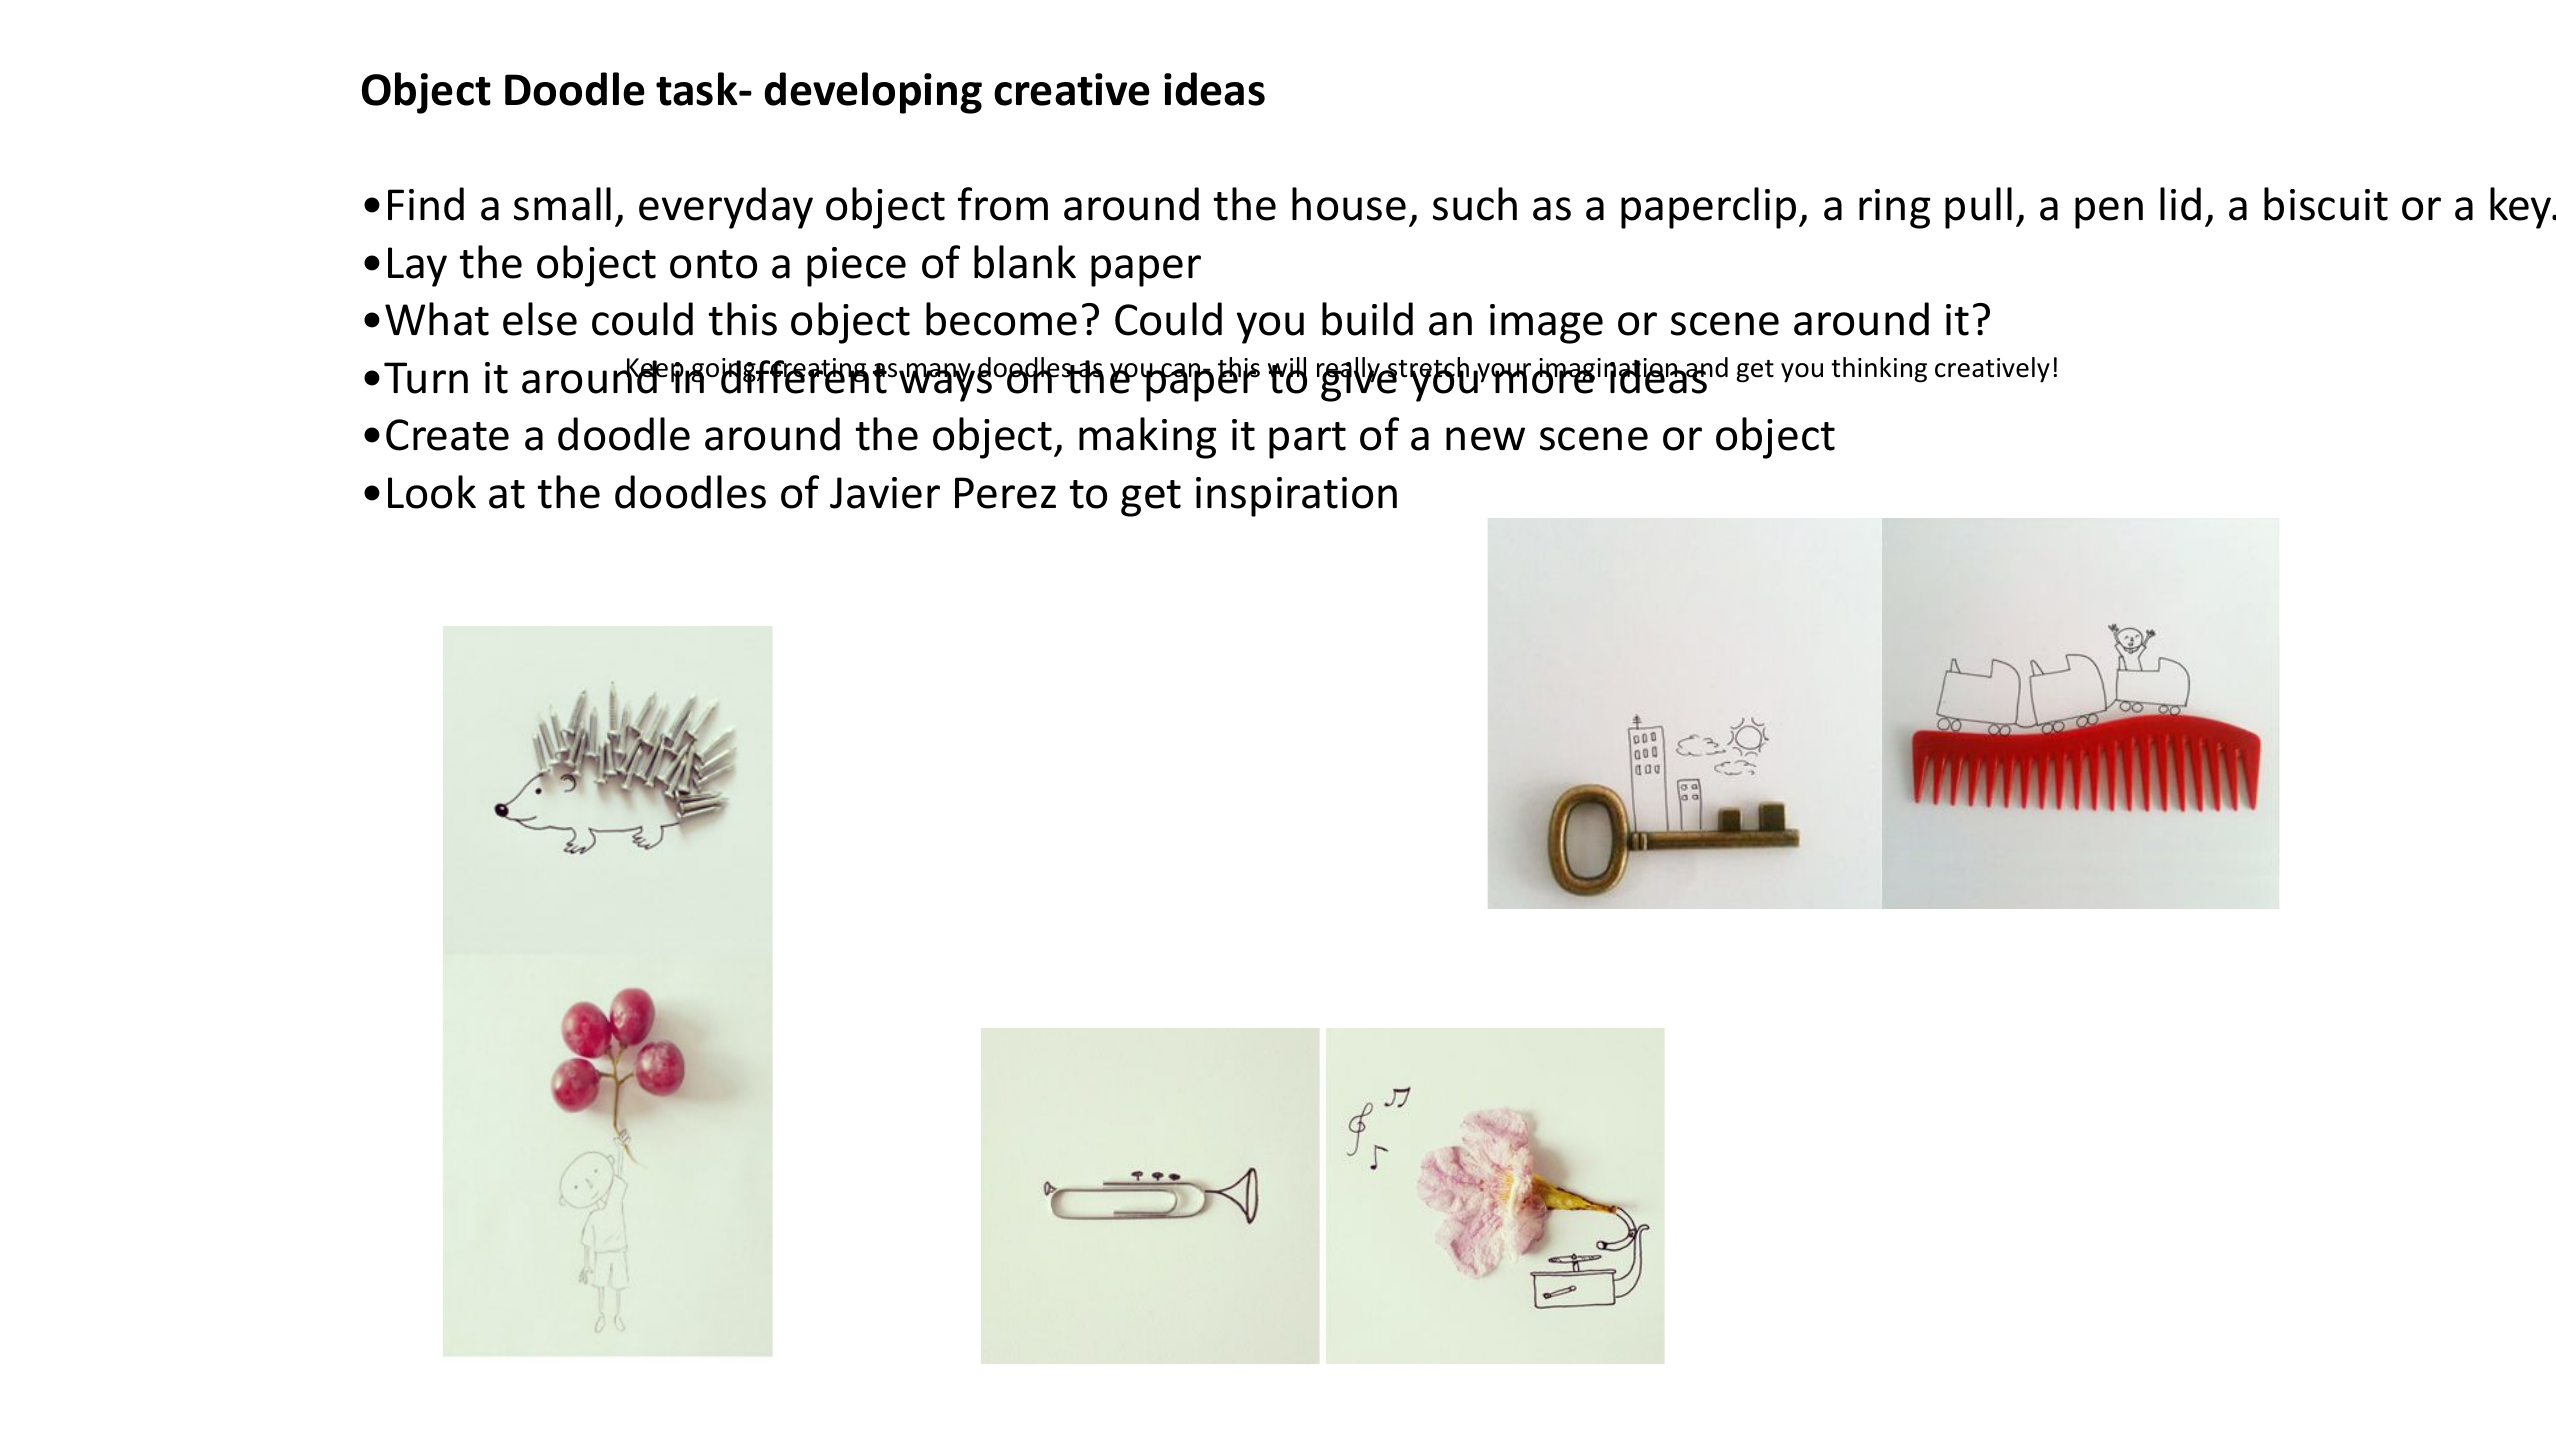  I want to click on Create, so click(447, 435).
